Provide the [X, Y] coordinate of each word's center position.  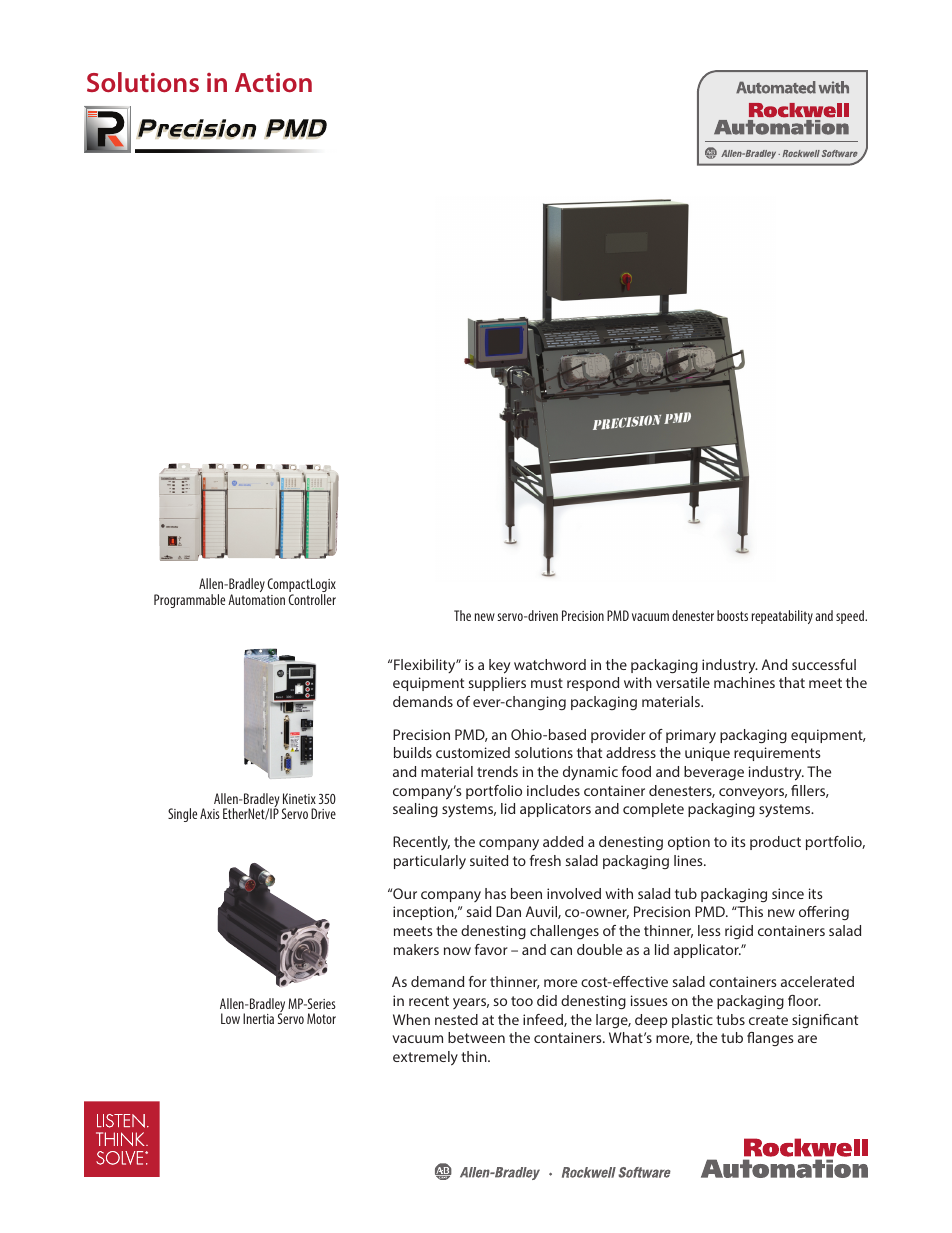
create [768, 1020]
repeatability [782, 617]
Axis [209, 813]
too [522, 1001]
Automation [256, 599]
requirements [777, 754]
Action [273, 82]
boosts [732, 615]
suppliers [497, 684]
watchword [550, 664]
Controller [312, 599]
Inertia [258, 1018]
